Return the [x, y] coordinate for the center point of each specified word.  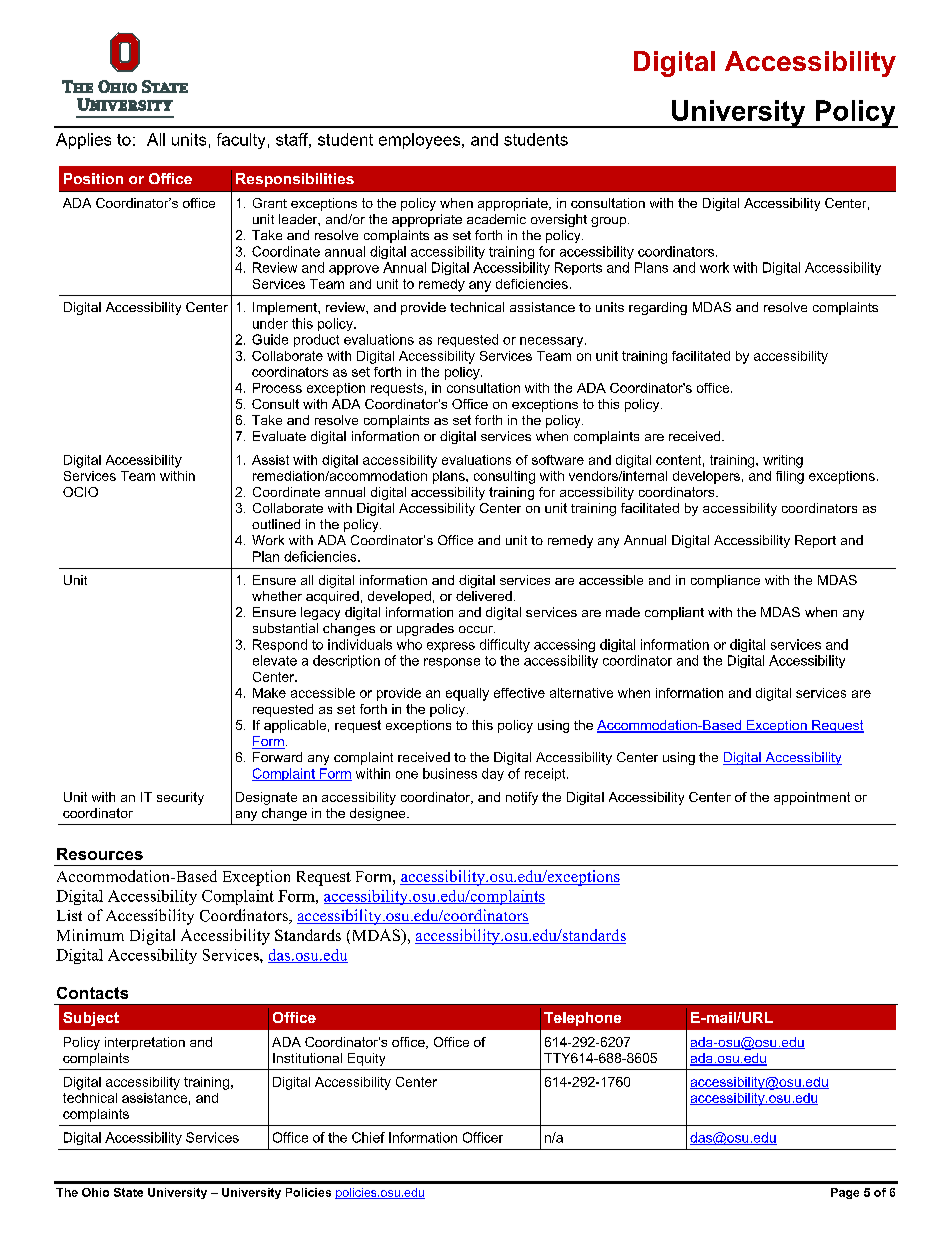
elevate [275, 660]
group [610, 222]
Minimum [90, 935]
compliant [674, 613]
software [558, 460]
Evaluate [279, 436]
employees [421, 141]
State [128, 1192]
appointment [812, 798]
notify [522, 798]
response [452, 663]
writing [783, 461]
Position [93, 178]
